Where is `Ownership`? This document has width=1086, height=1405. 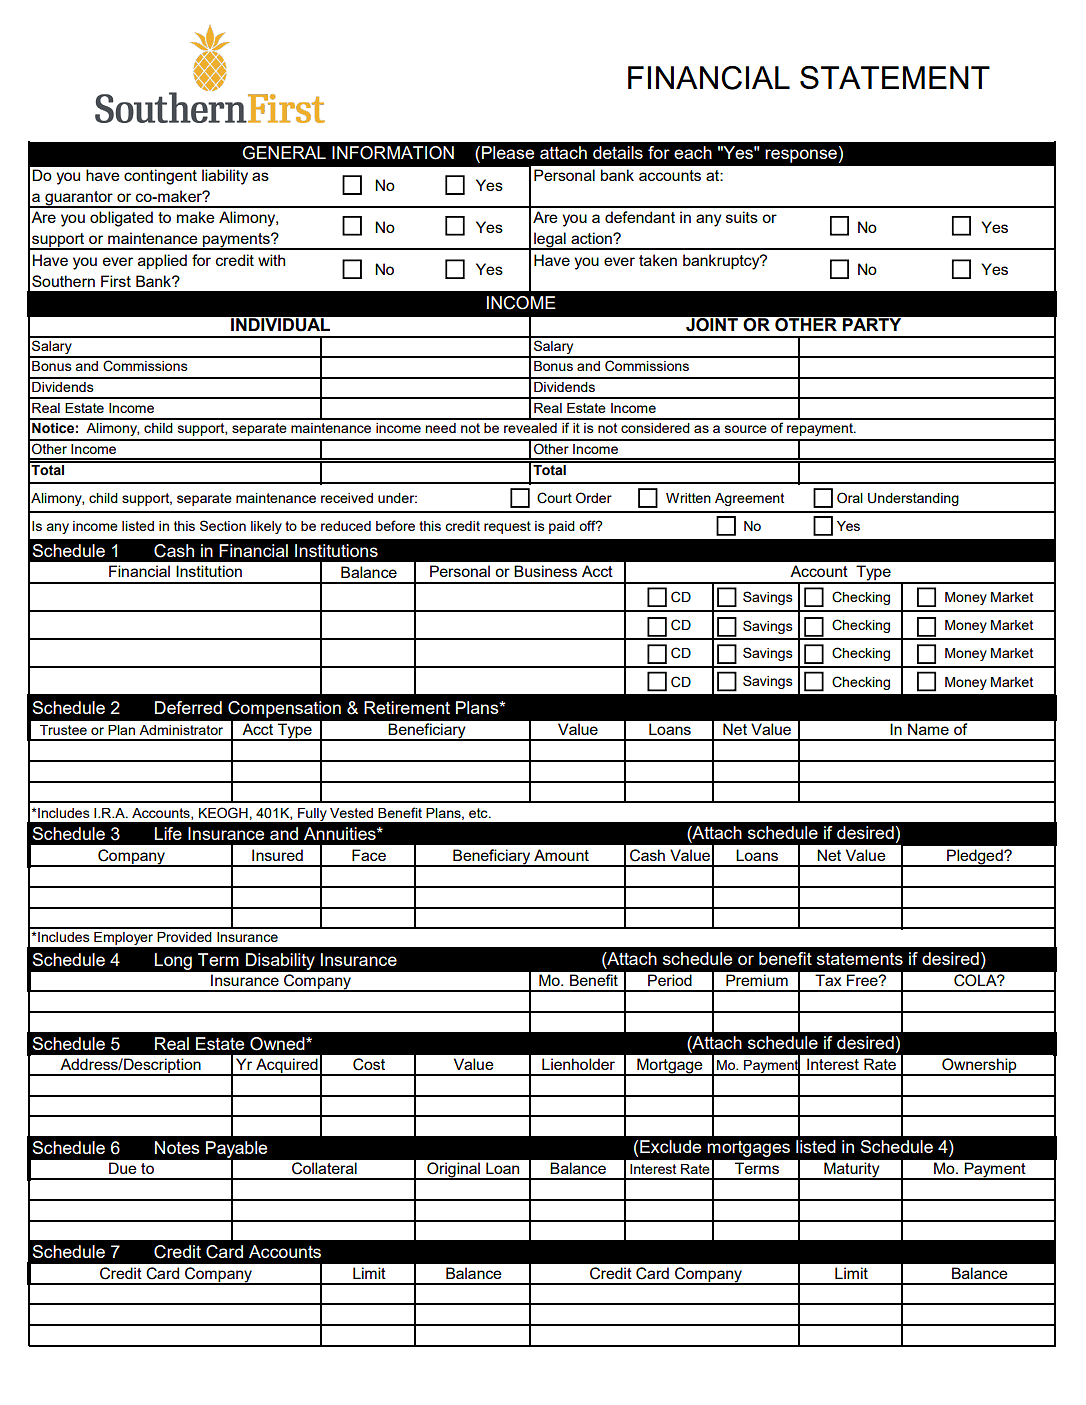 Ownership is located at coordinates (979, 1067).
